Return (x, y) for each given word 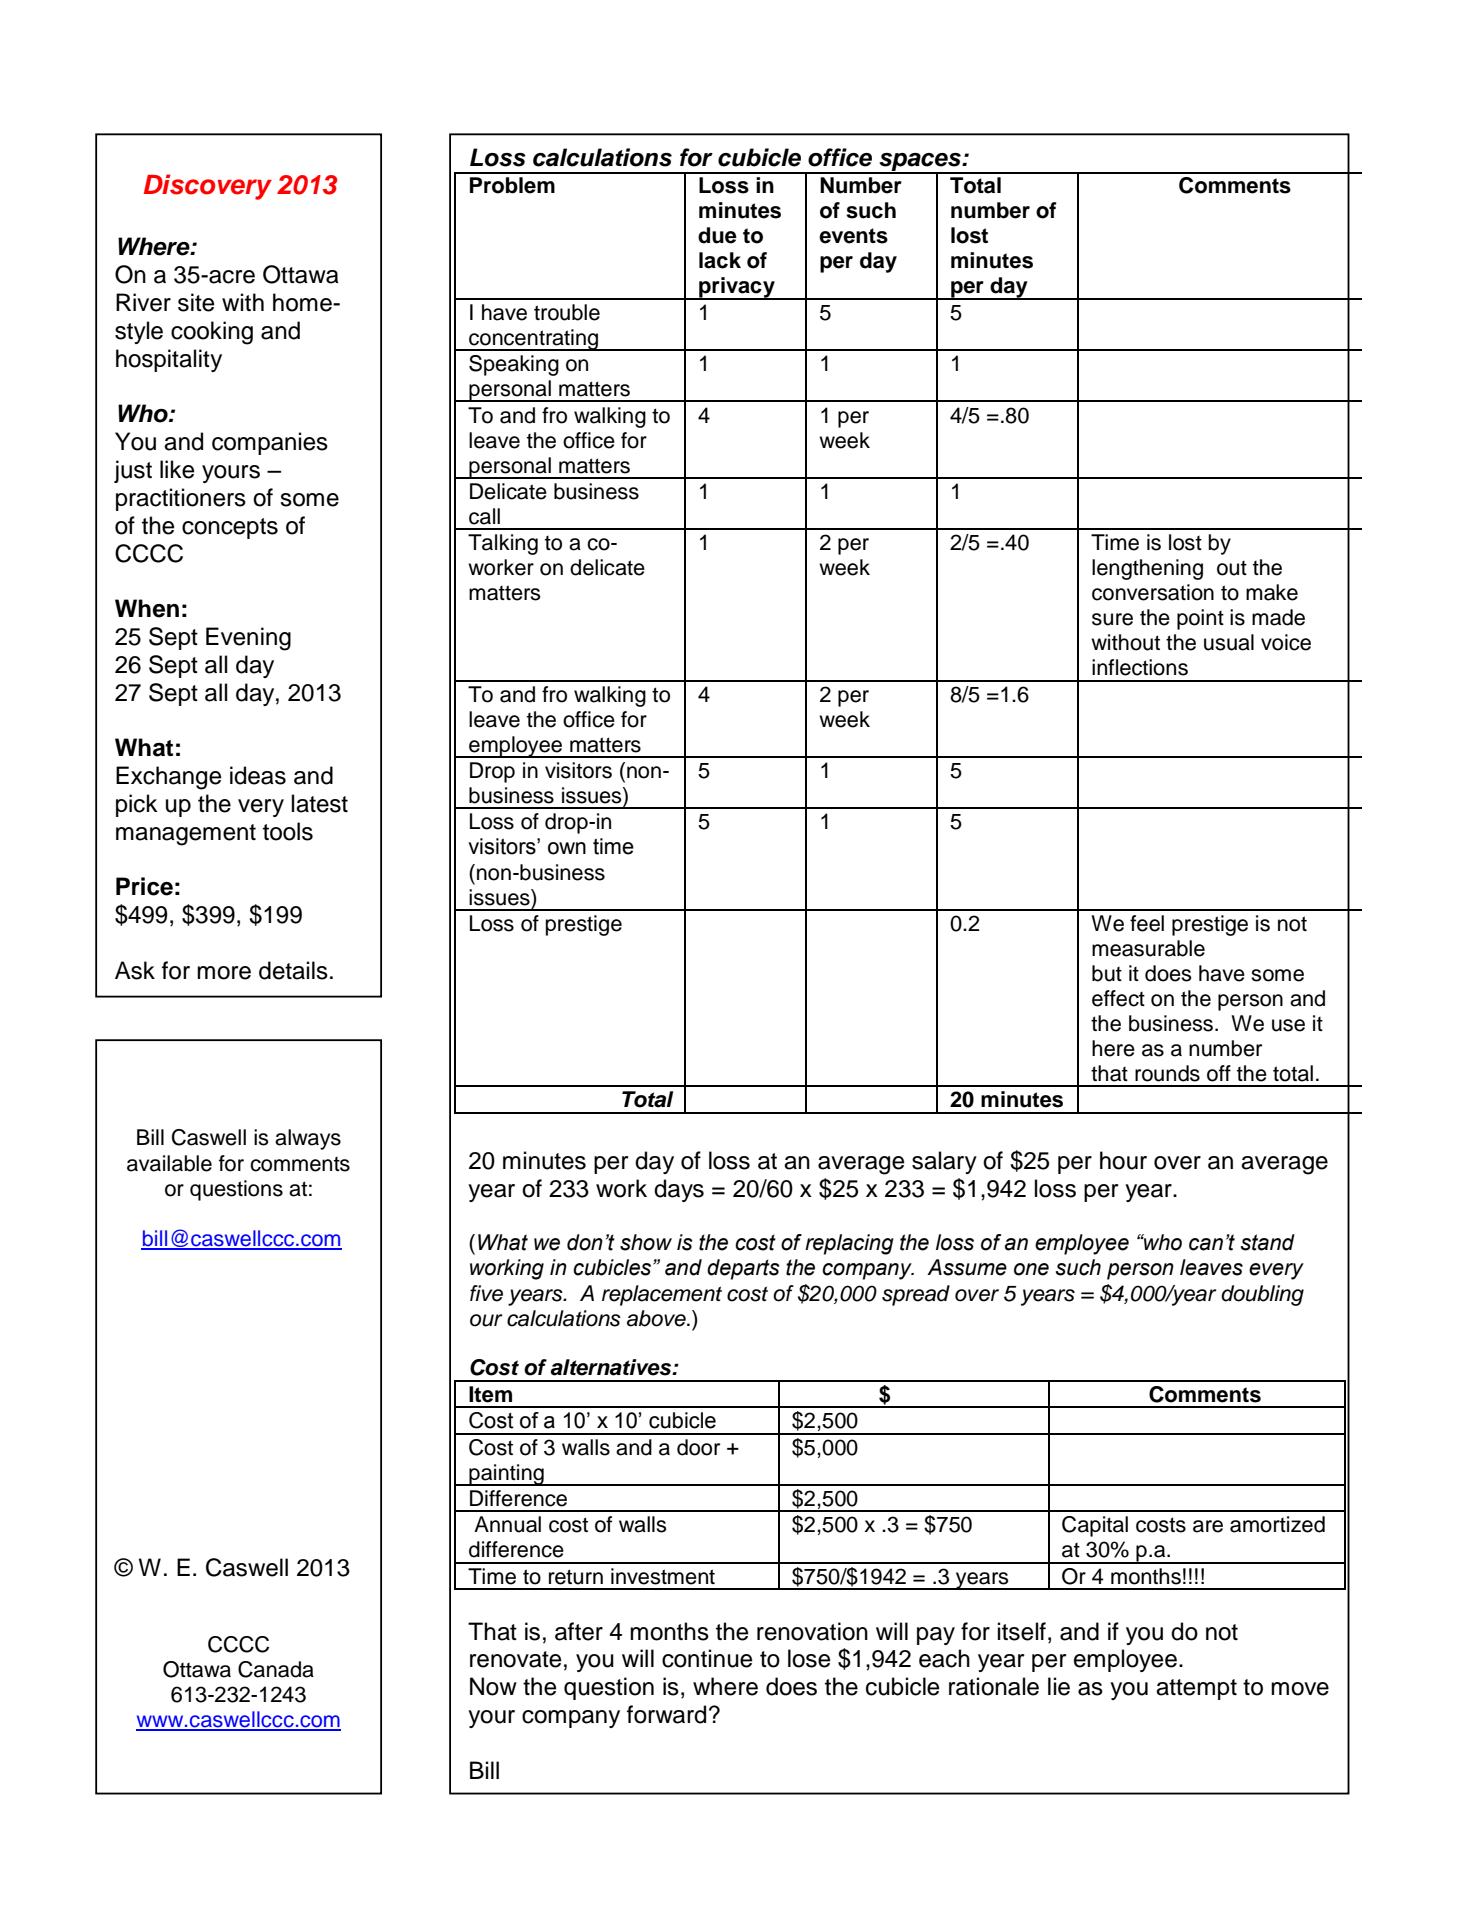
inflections (1140, 667)
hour (1123, 1160)
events (853, 236)
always (308, 1139)
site (196, 302)
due (717, 235)
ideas (258, 775)
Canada (276, 1669)
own (567, 848)
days (679, 1190)
